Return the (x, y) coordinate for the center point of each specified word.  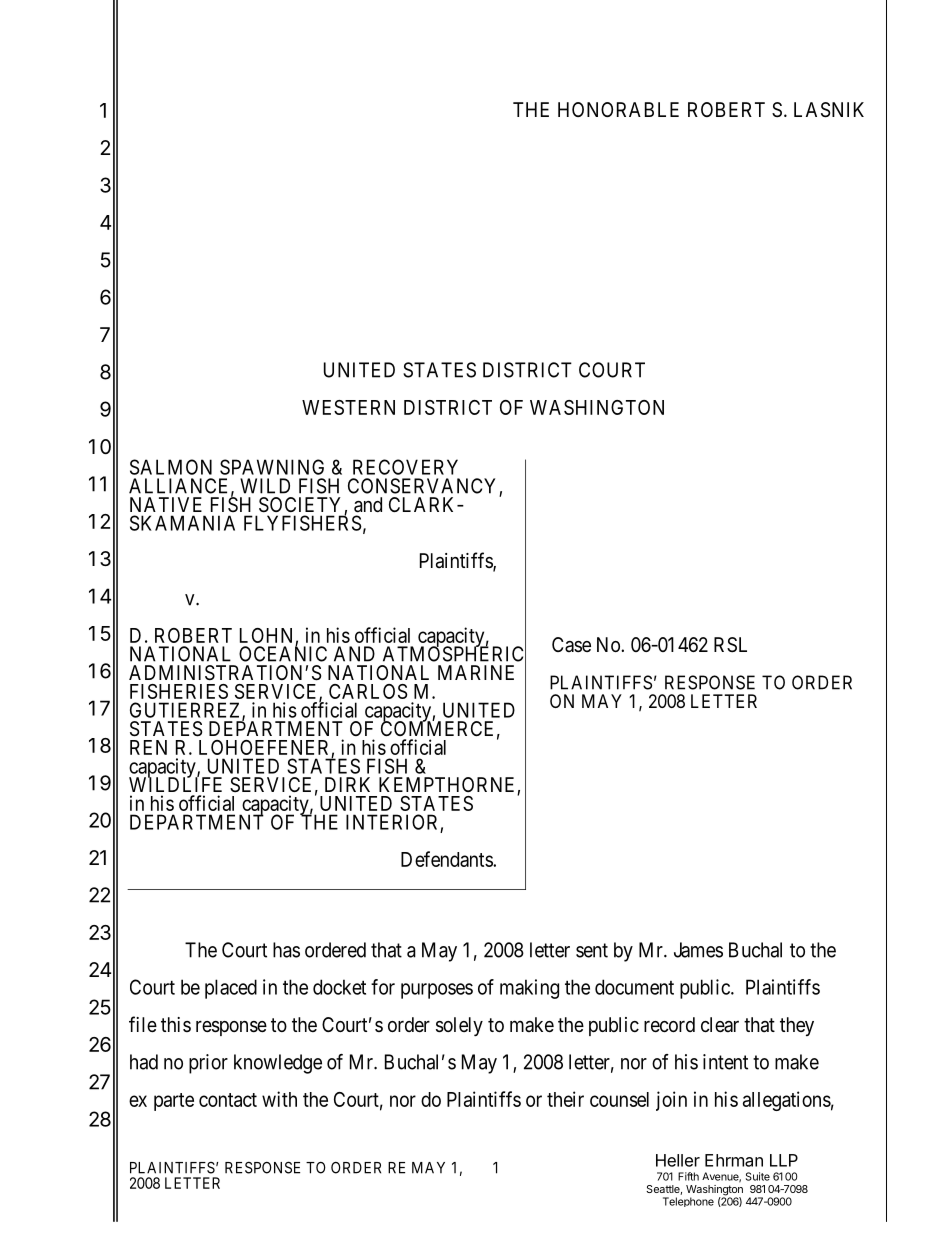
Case (571, 644)
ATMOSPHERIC (454, 654)
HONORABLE (618, 109)
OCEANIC (283, 653)
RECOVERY (405, 467)
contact (228, 1100)
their (565, 1099)
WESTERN (348, 407)
